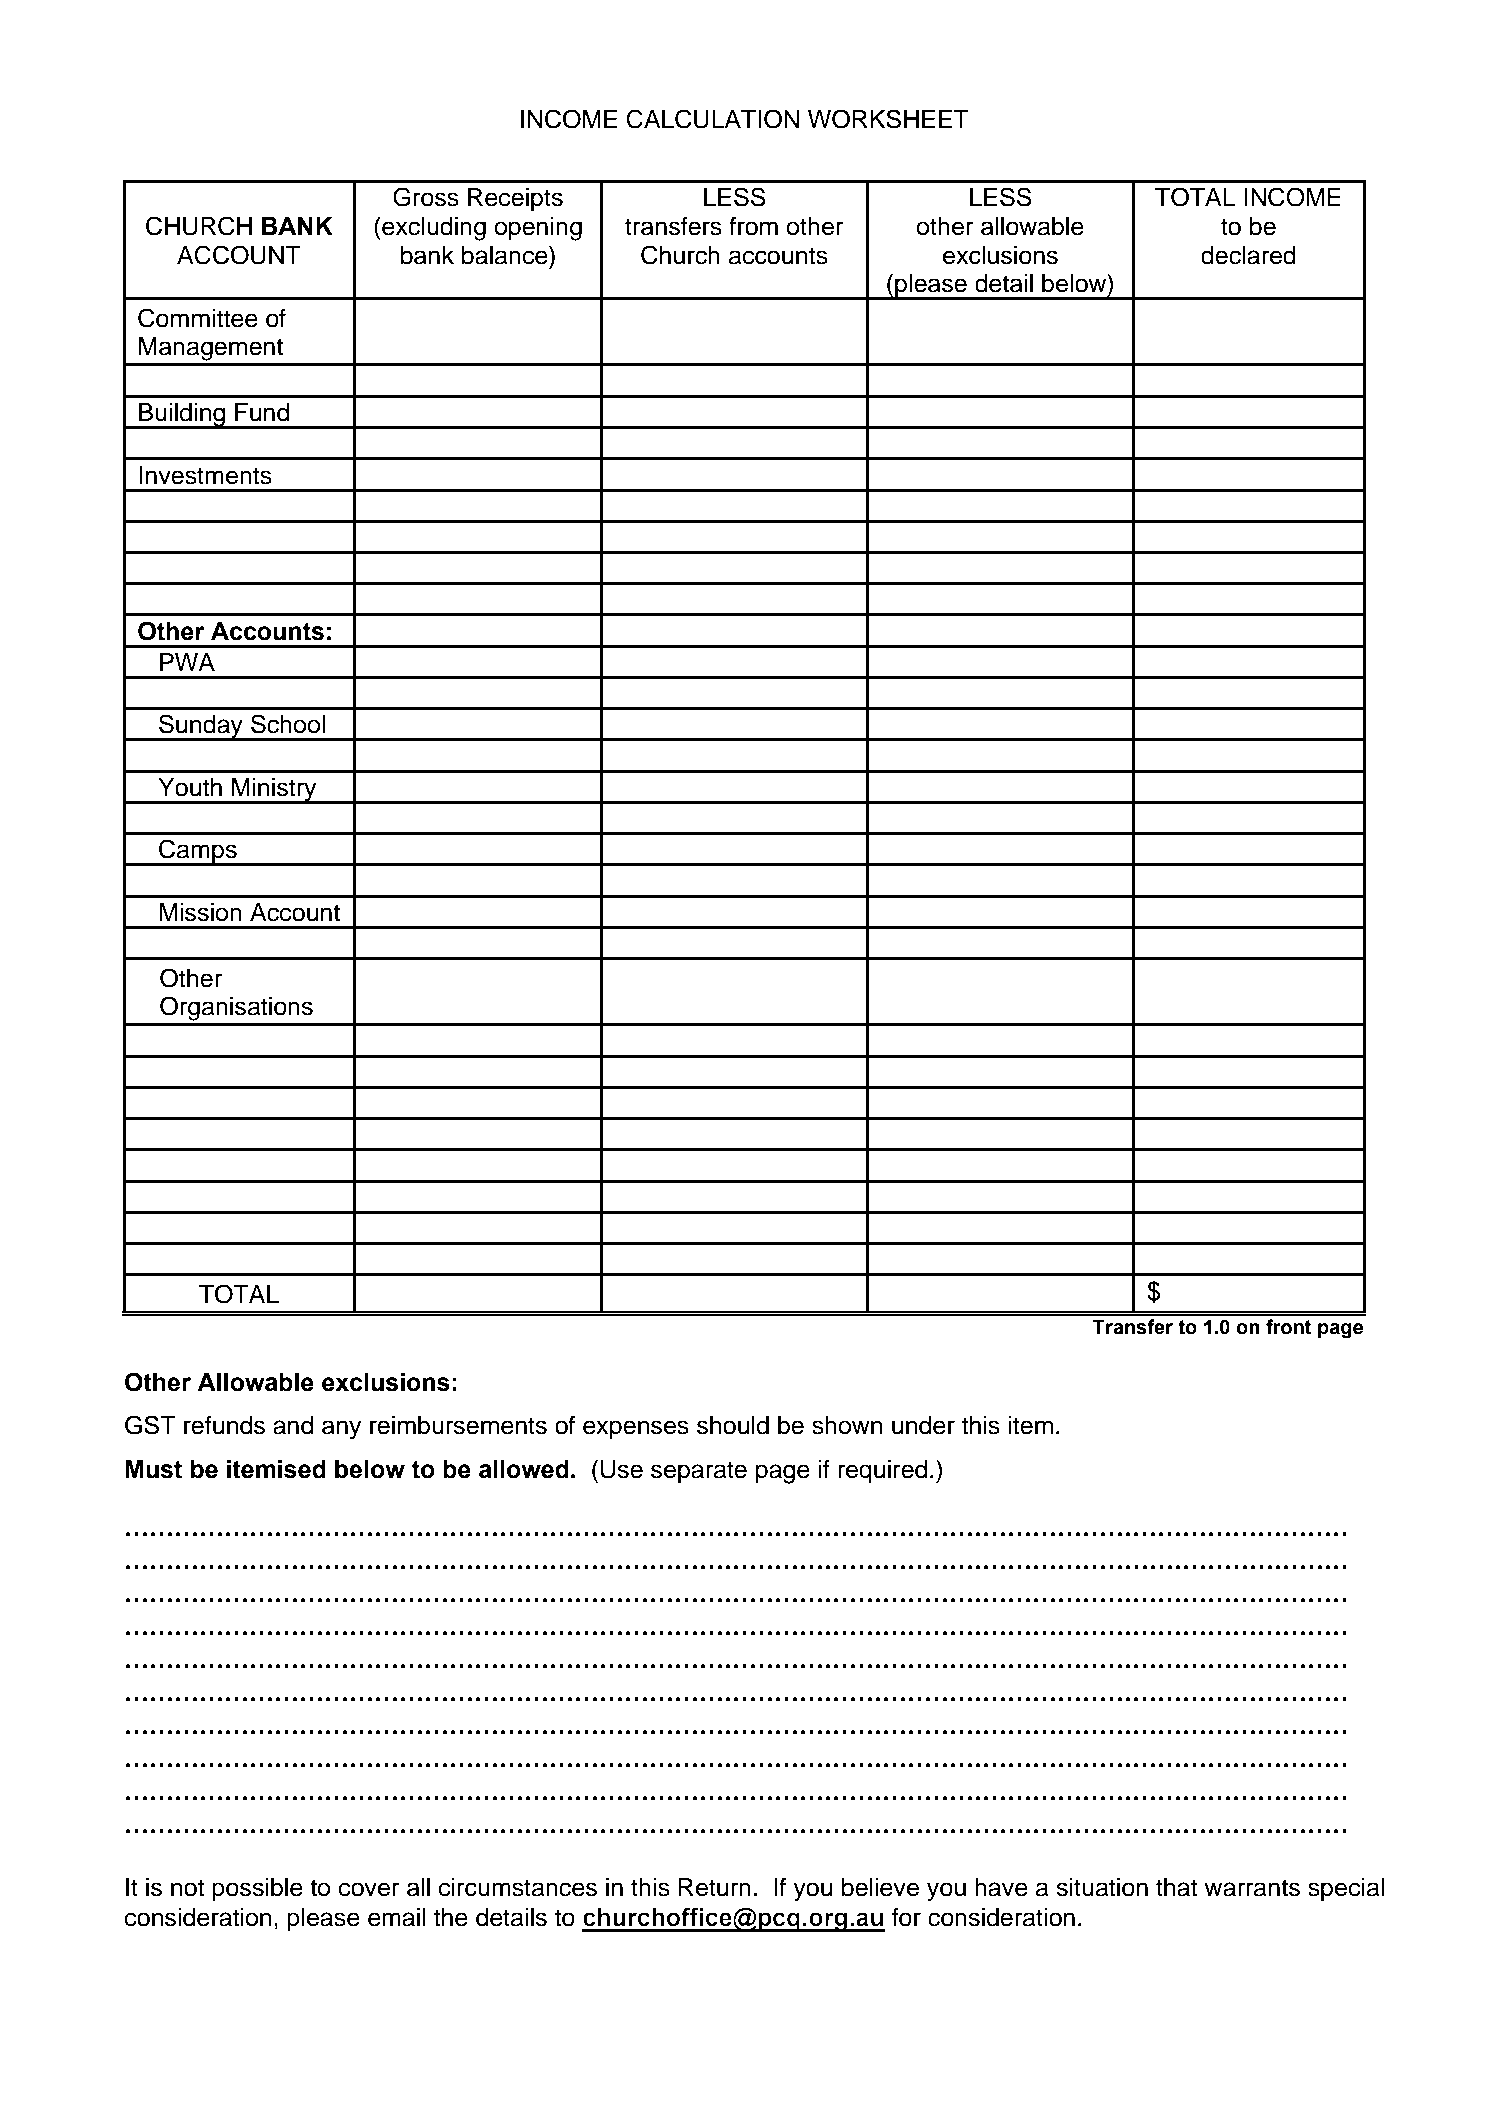 This image has width=1488, height=2104. I want to click on declared, so click(1248, 255).
